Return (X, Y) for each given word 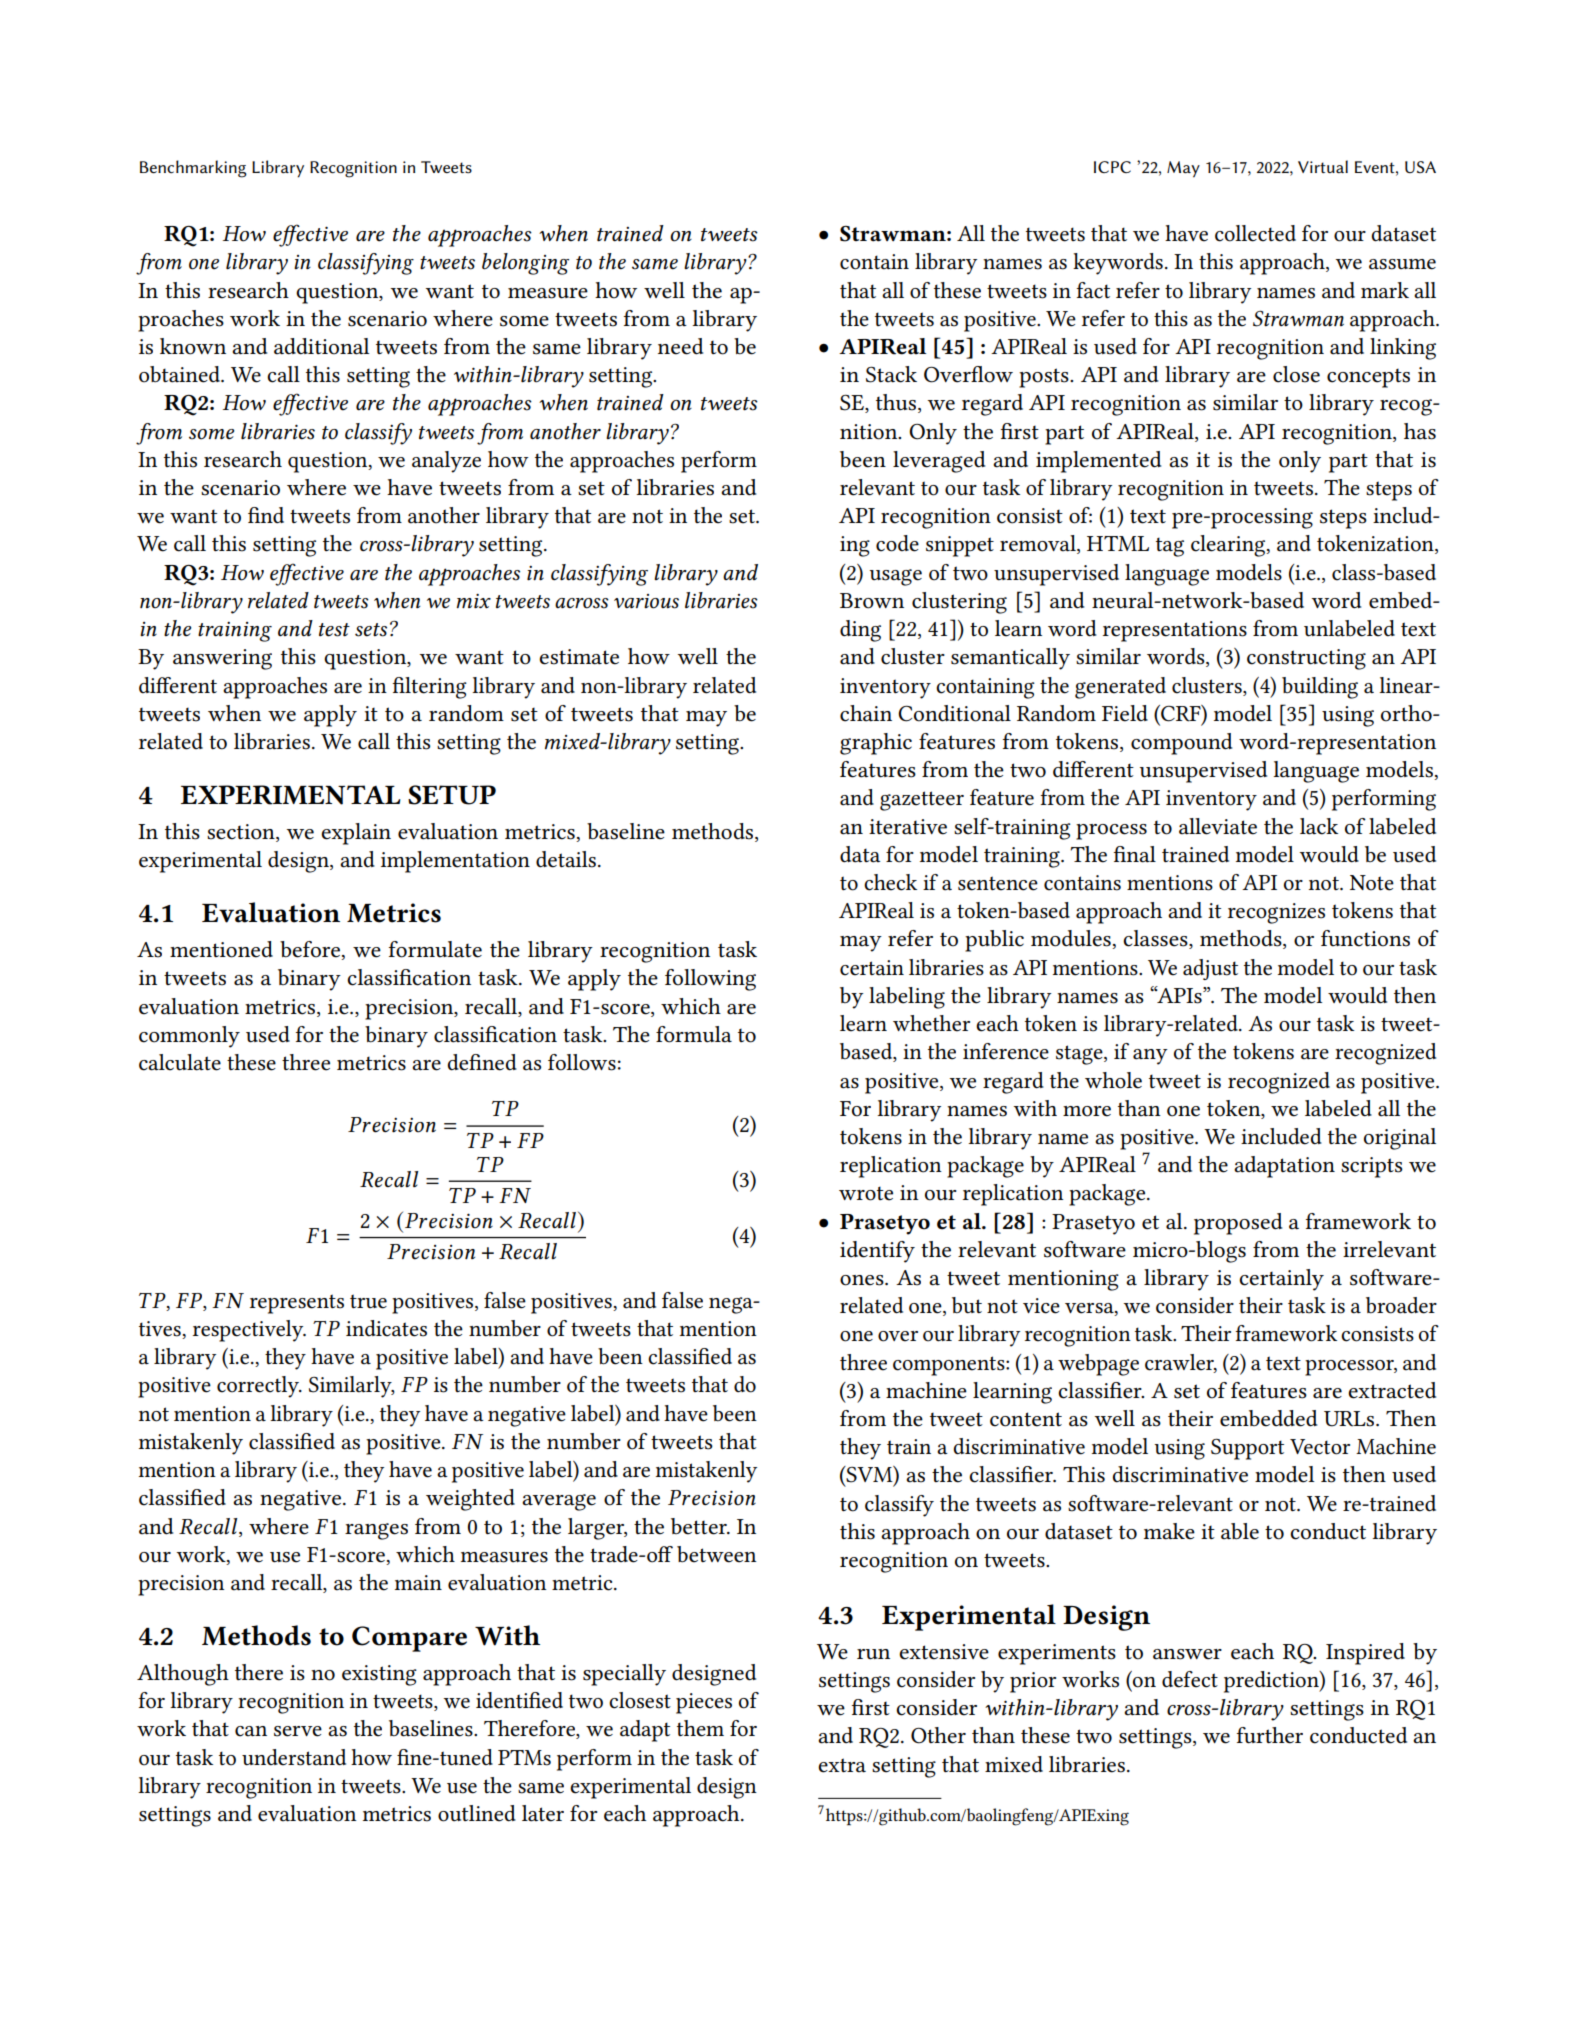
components (950, 1366)
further (1270, 1735)
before (311, 950)
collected (1255, 233)
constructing (1306, 659)
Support (1247, 1449)
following (710, 980)
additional (322, 346)
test (334, 630)
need (680, 346)
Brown (872, 601)
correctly (259, 1387)
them (700, 1728)
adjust (1210, 969)
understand (294, 1757)
